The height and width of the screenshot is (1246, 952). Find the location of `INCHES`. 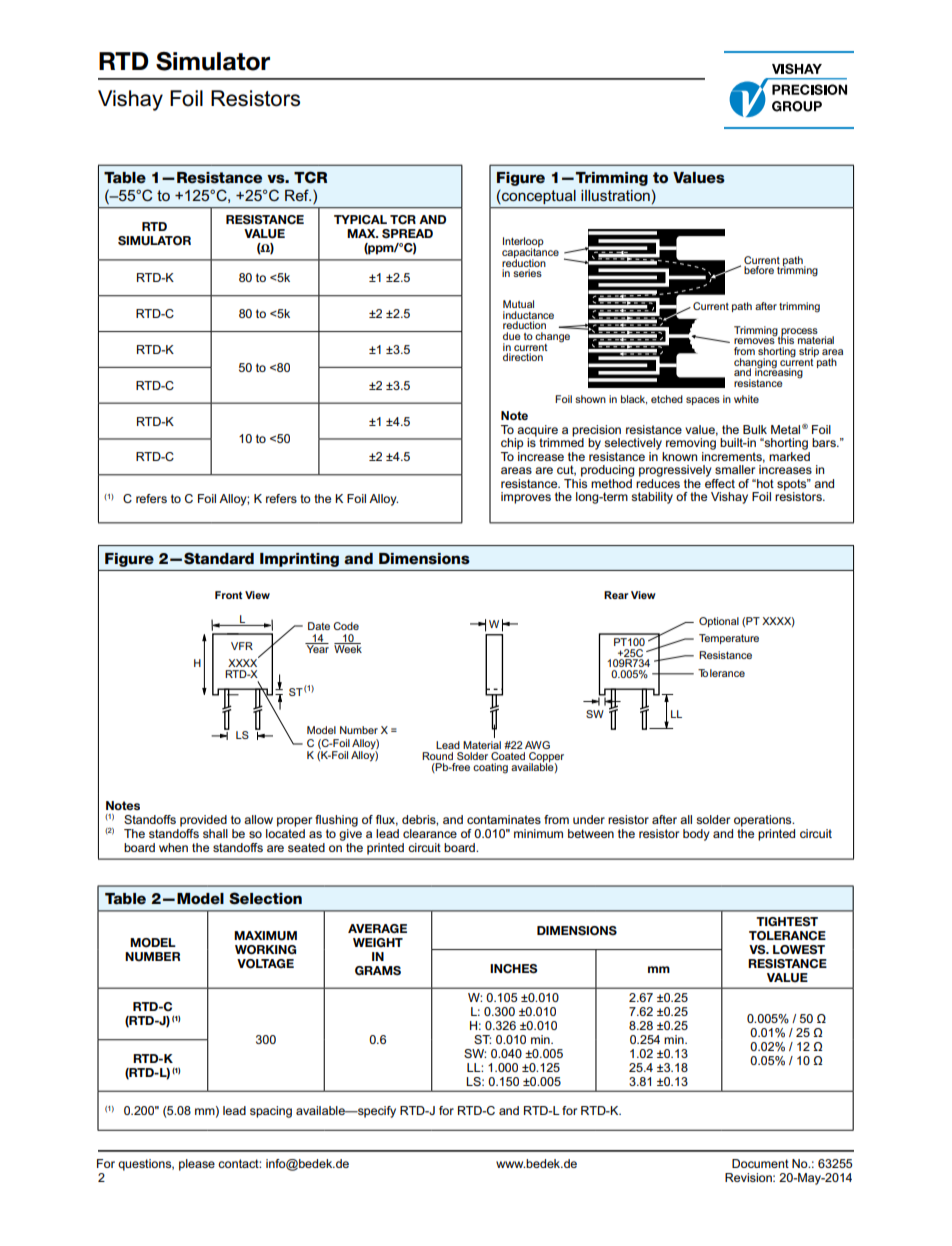

INCHES is located at coordinates (514, 969).
